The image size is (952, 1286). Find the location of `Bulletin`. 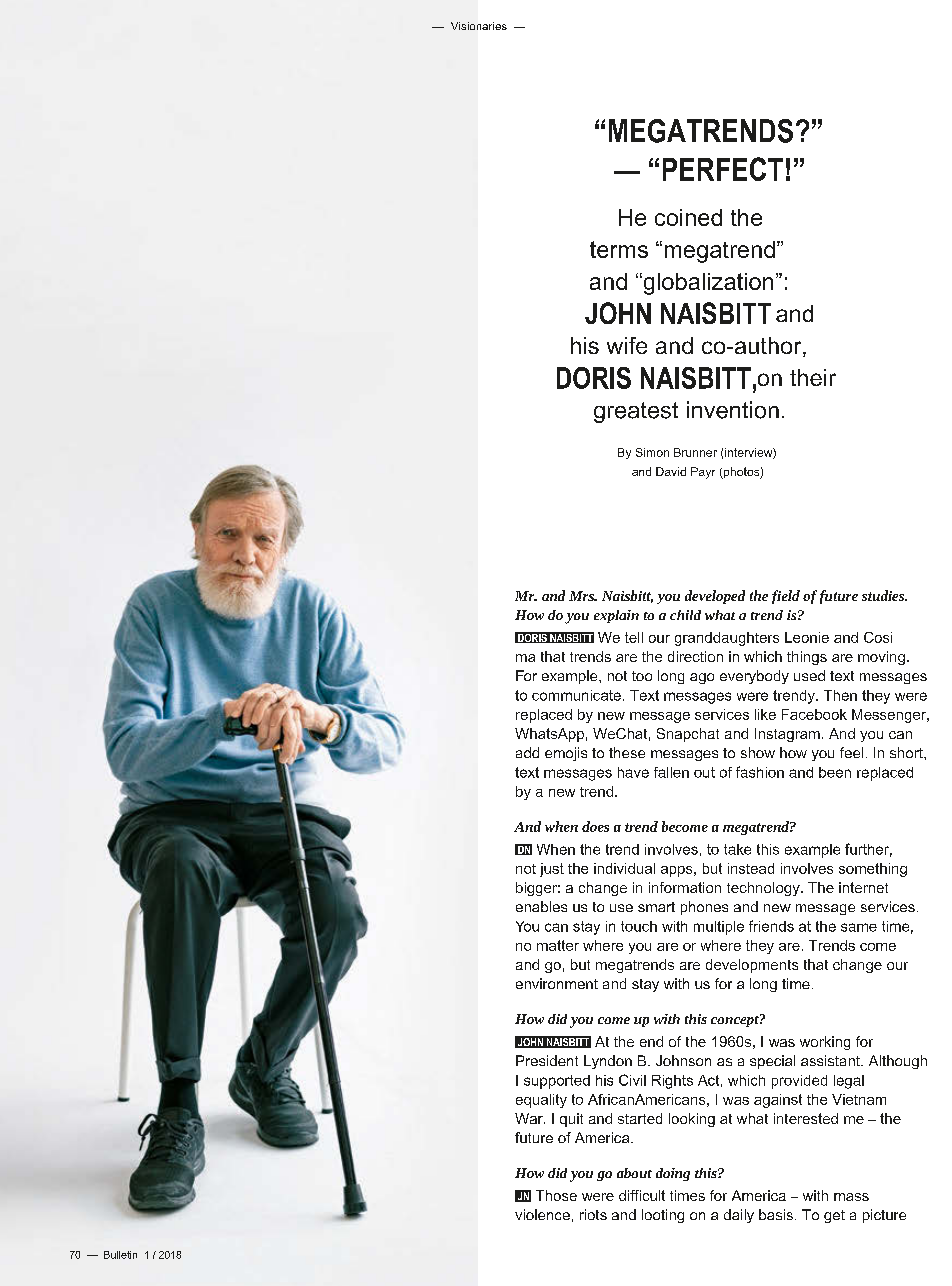

Bulletin is located at coordinates (120, 1255).
